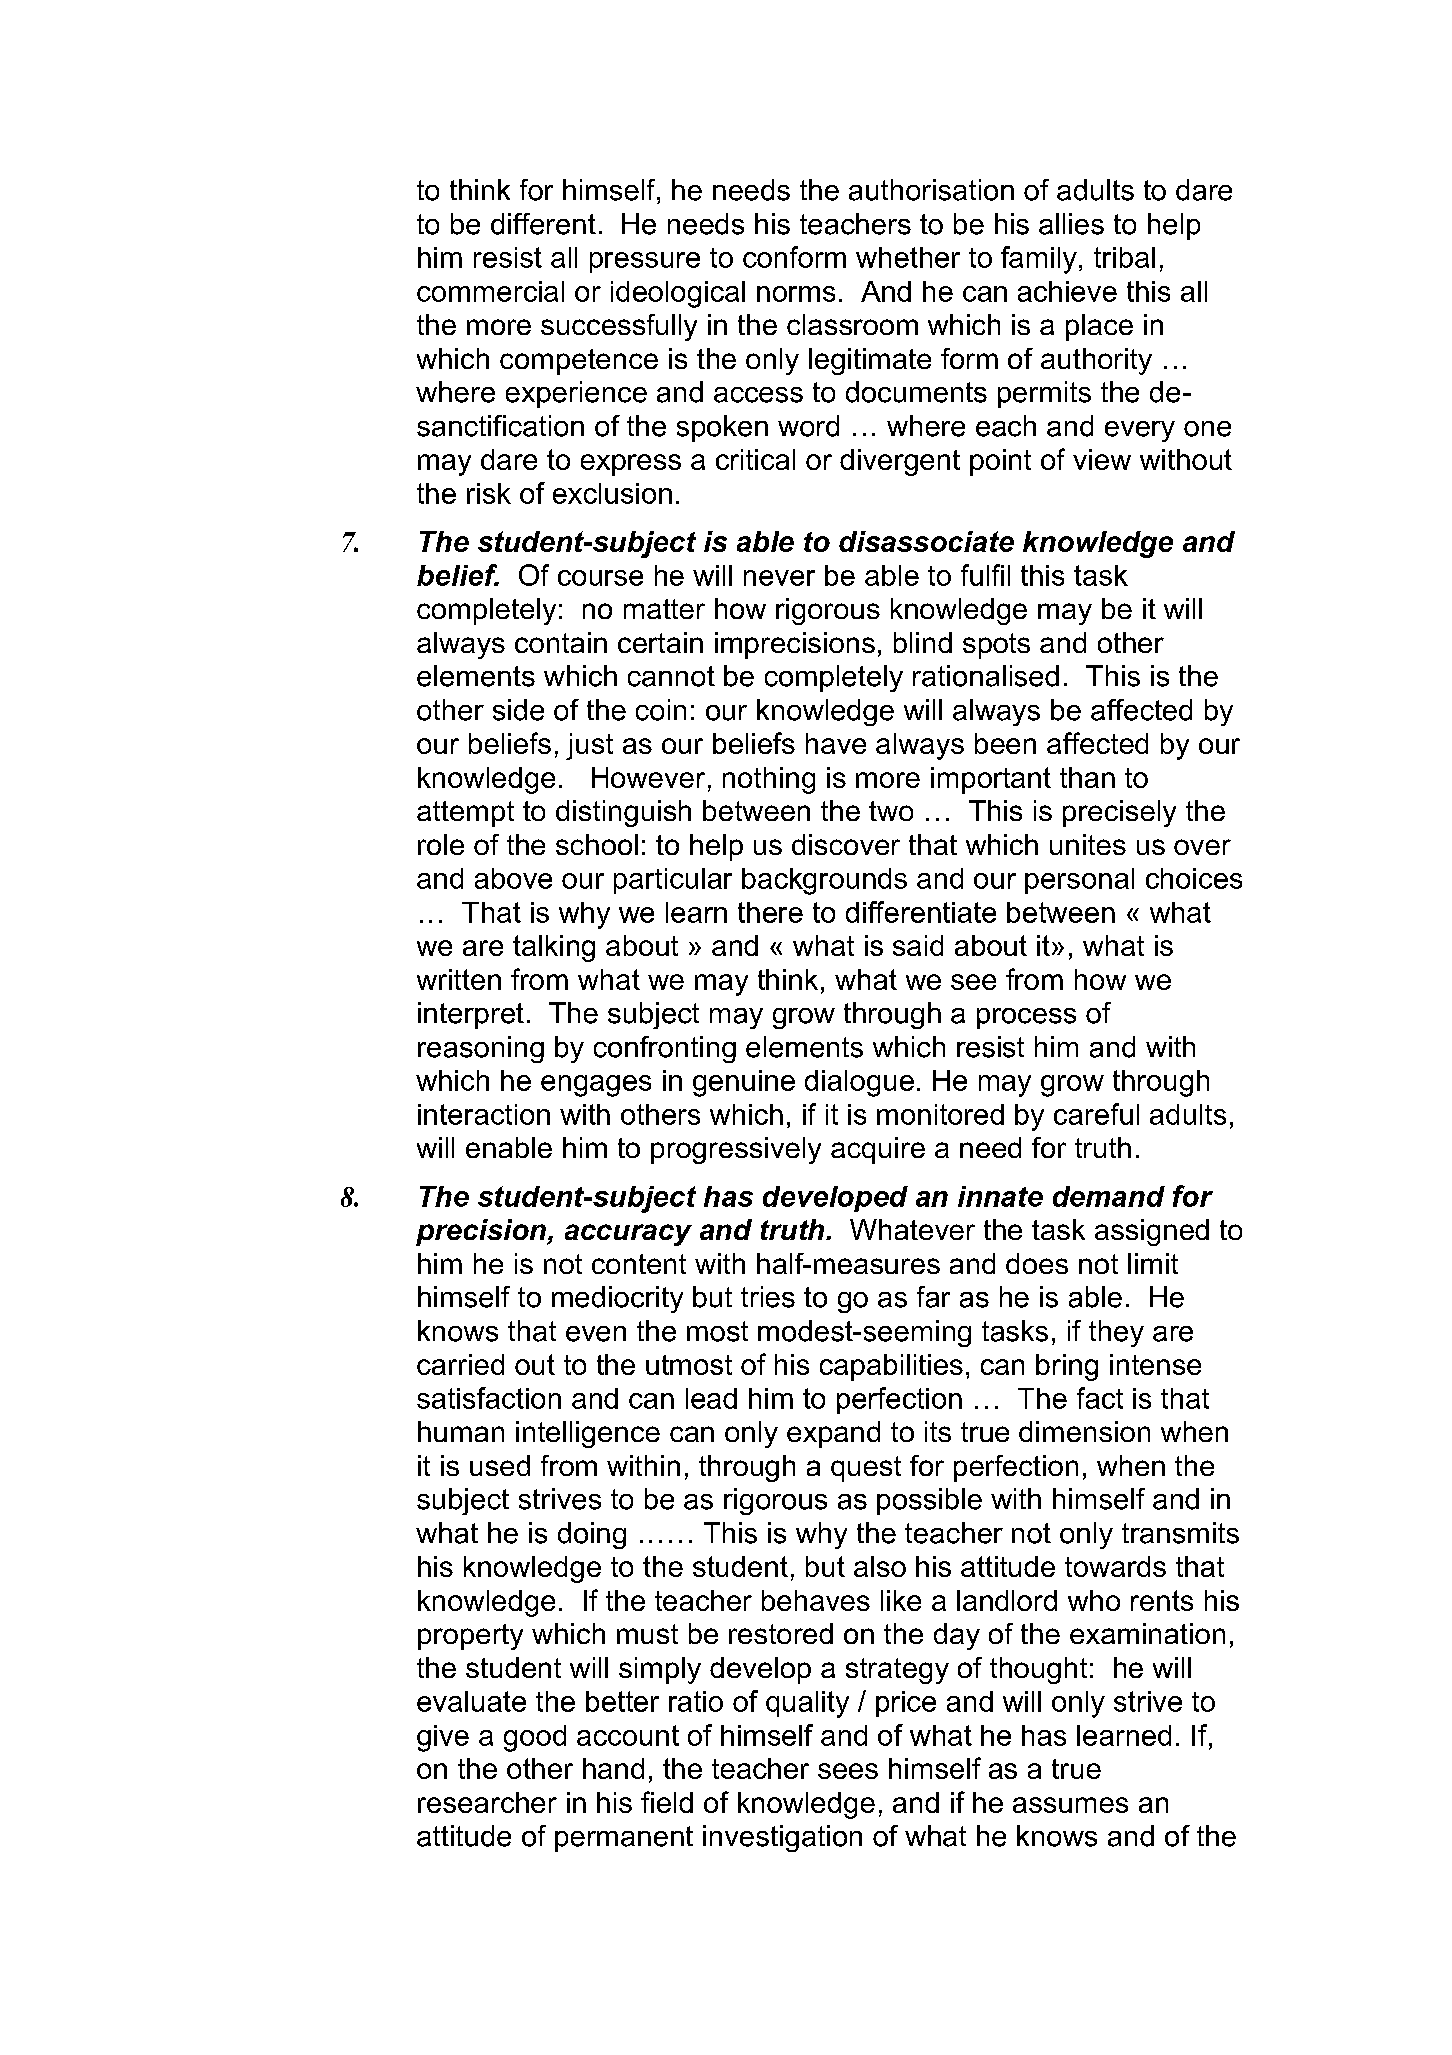 Image resolution: width=1452 pixels, height=2055 pixels. Describe the element at coordinates (1124, 257) in the screenshot. I see `tribal` at that location.
